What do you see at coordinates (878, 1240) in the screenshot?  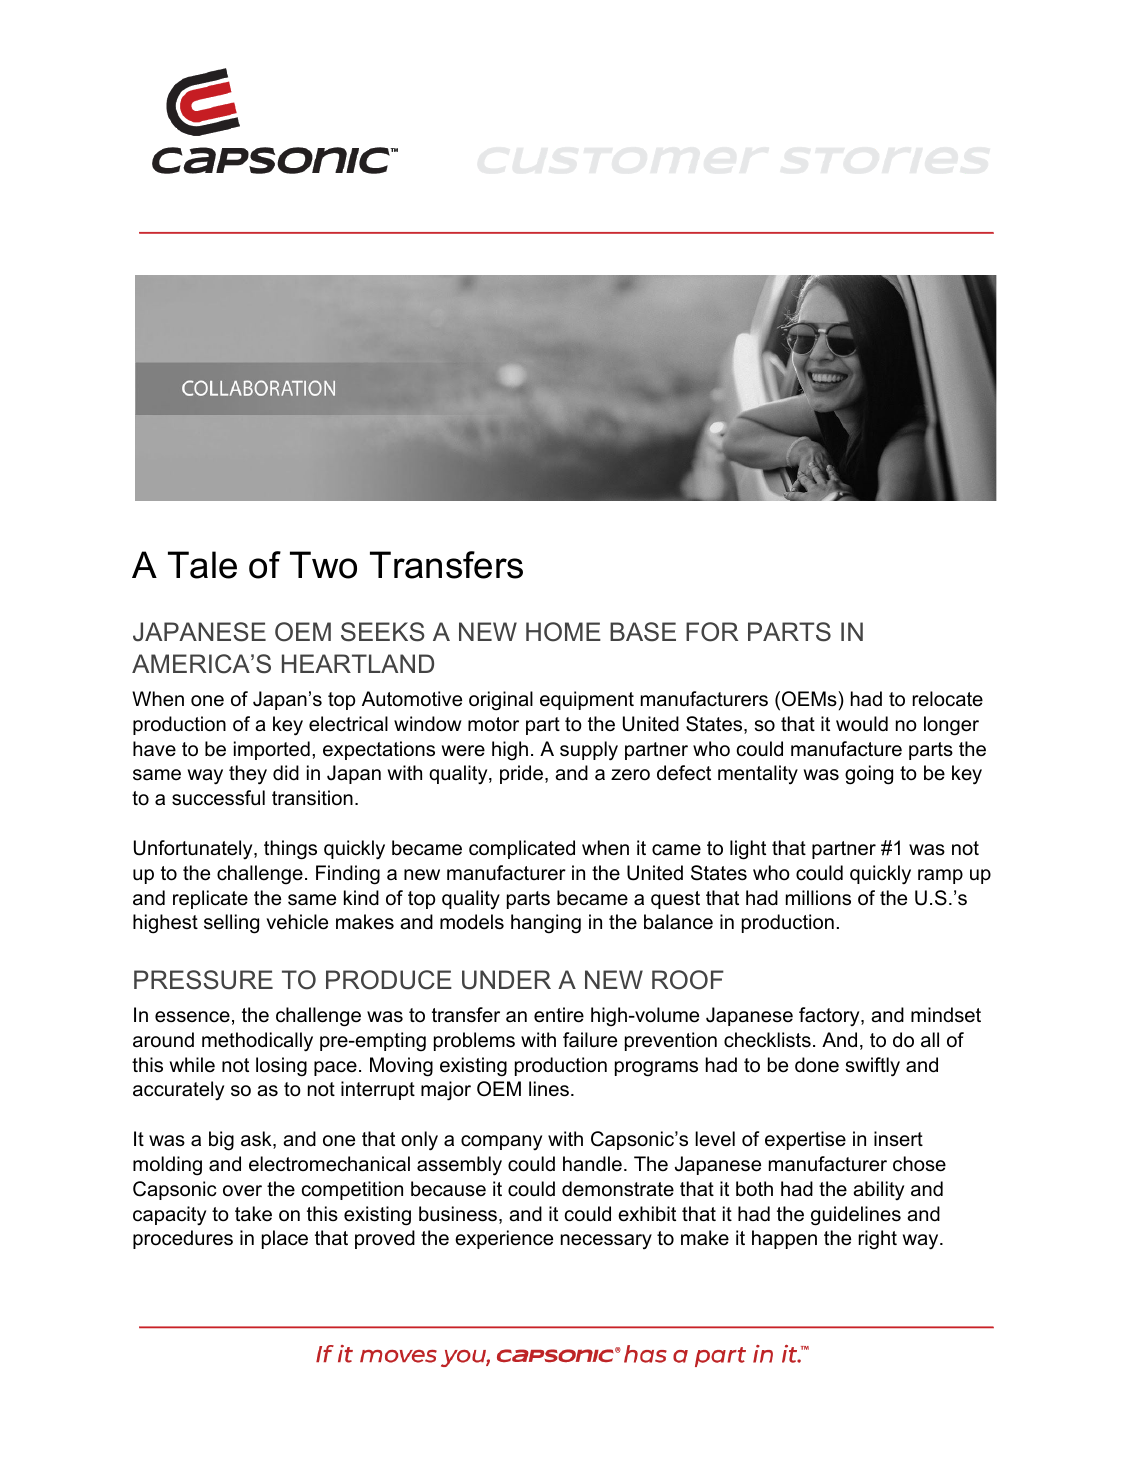 I see `right` at bounding box center [878, 1240].
